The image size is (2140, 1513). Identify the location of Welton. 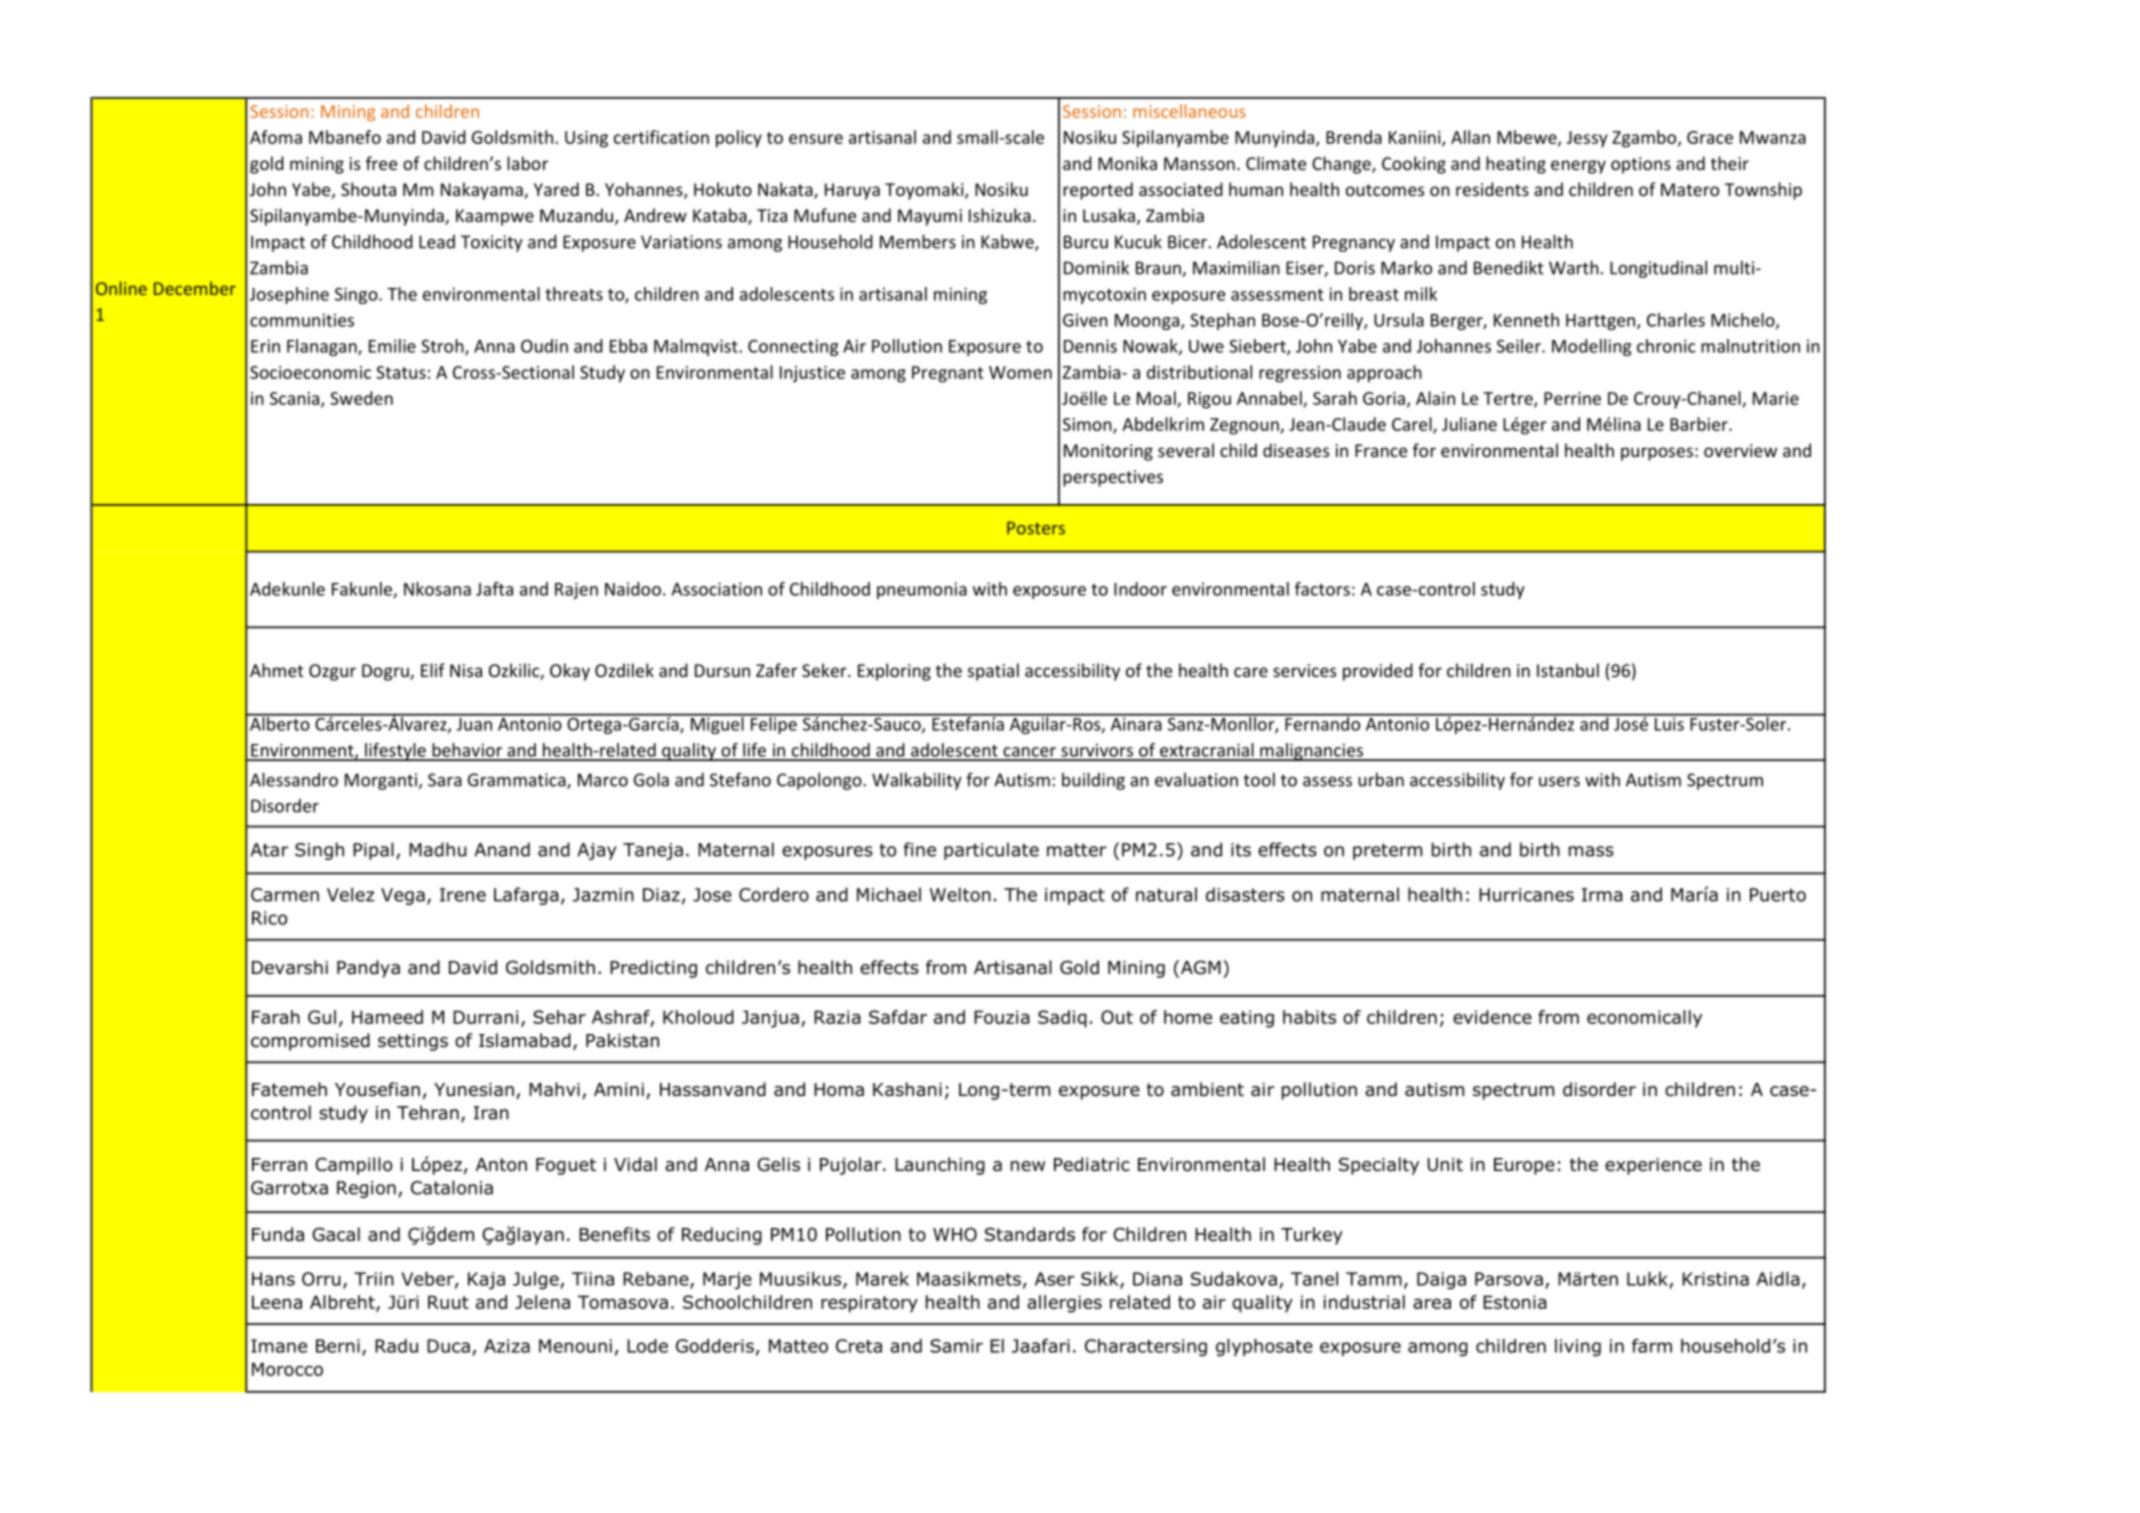
(960, 894).
